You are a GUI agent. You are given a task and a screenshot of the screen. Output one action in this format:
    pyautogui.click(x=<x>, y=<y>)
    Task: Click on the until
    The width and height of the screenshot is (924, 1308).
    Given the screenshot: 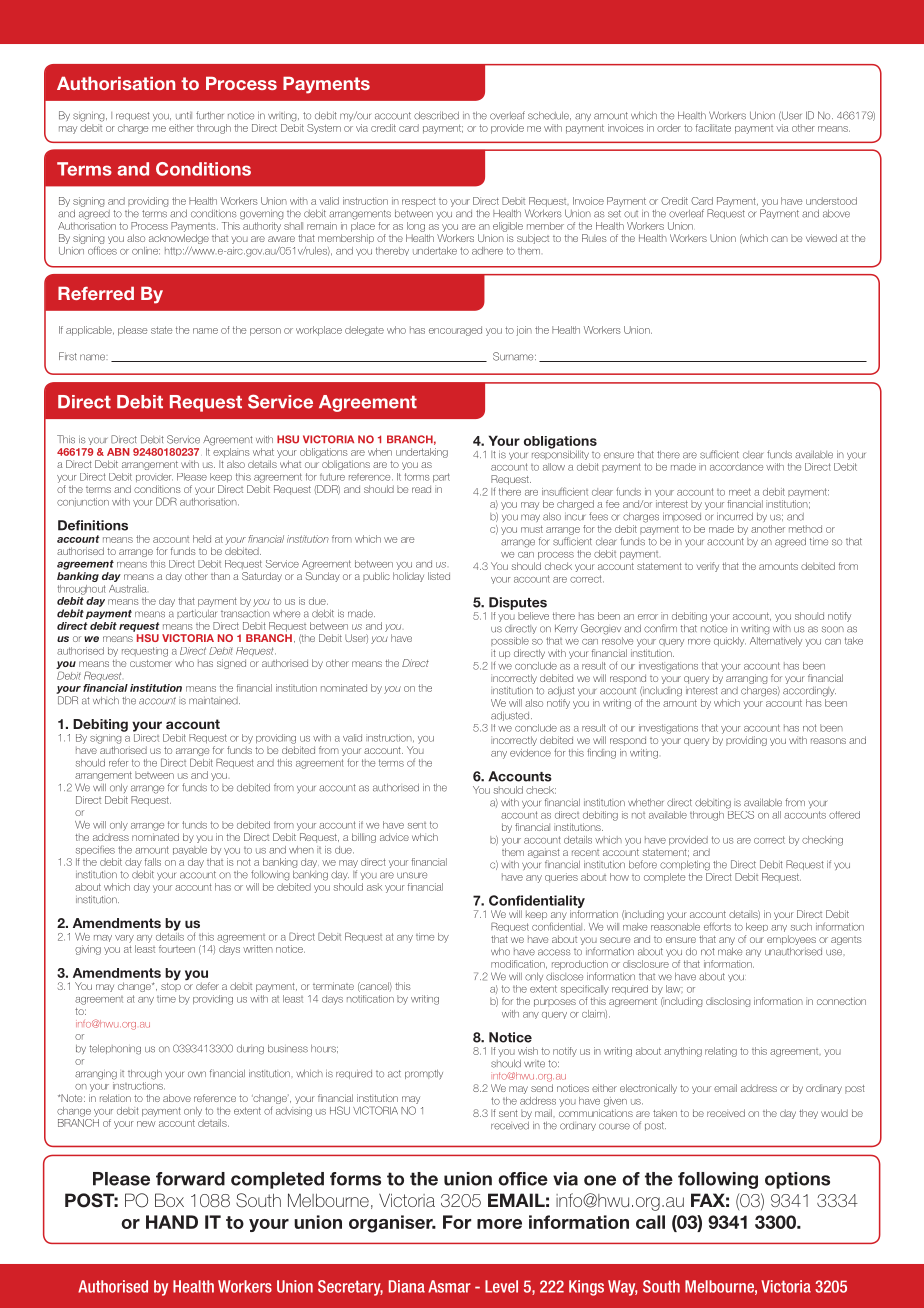 What is the action you would take?
    pyautogui.click(x=184, y=116)
